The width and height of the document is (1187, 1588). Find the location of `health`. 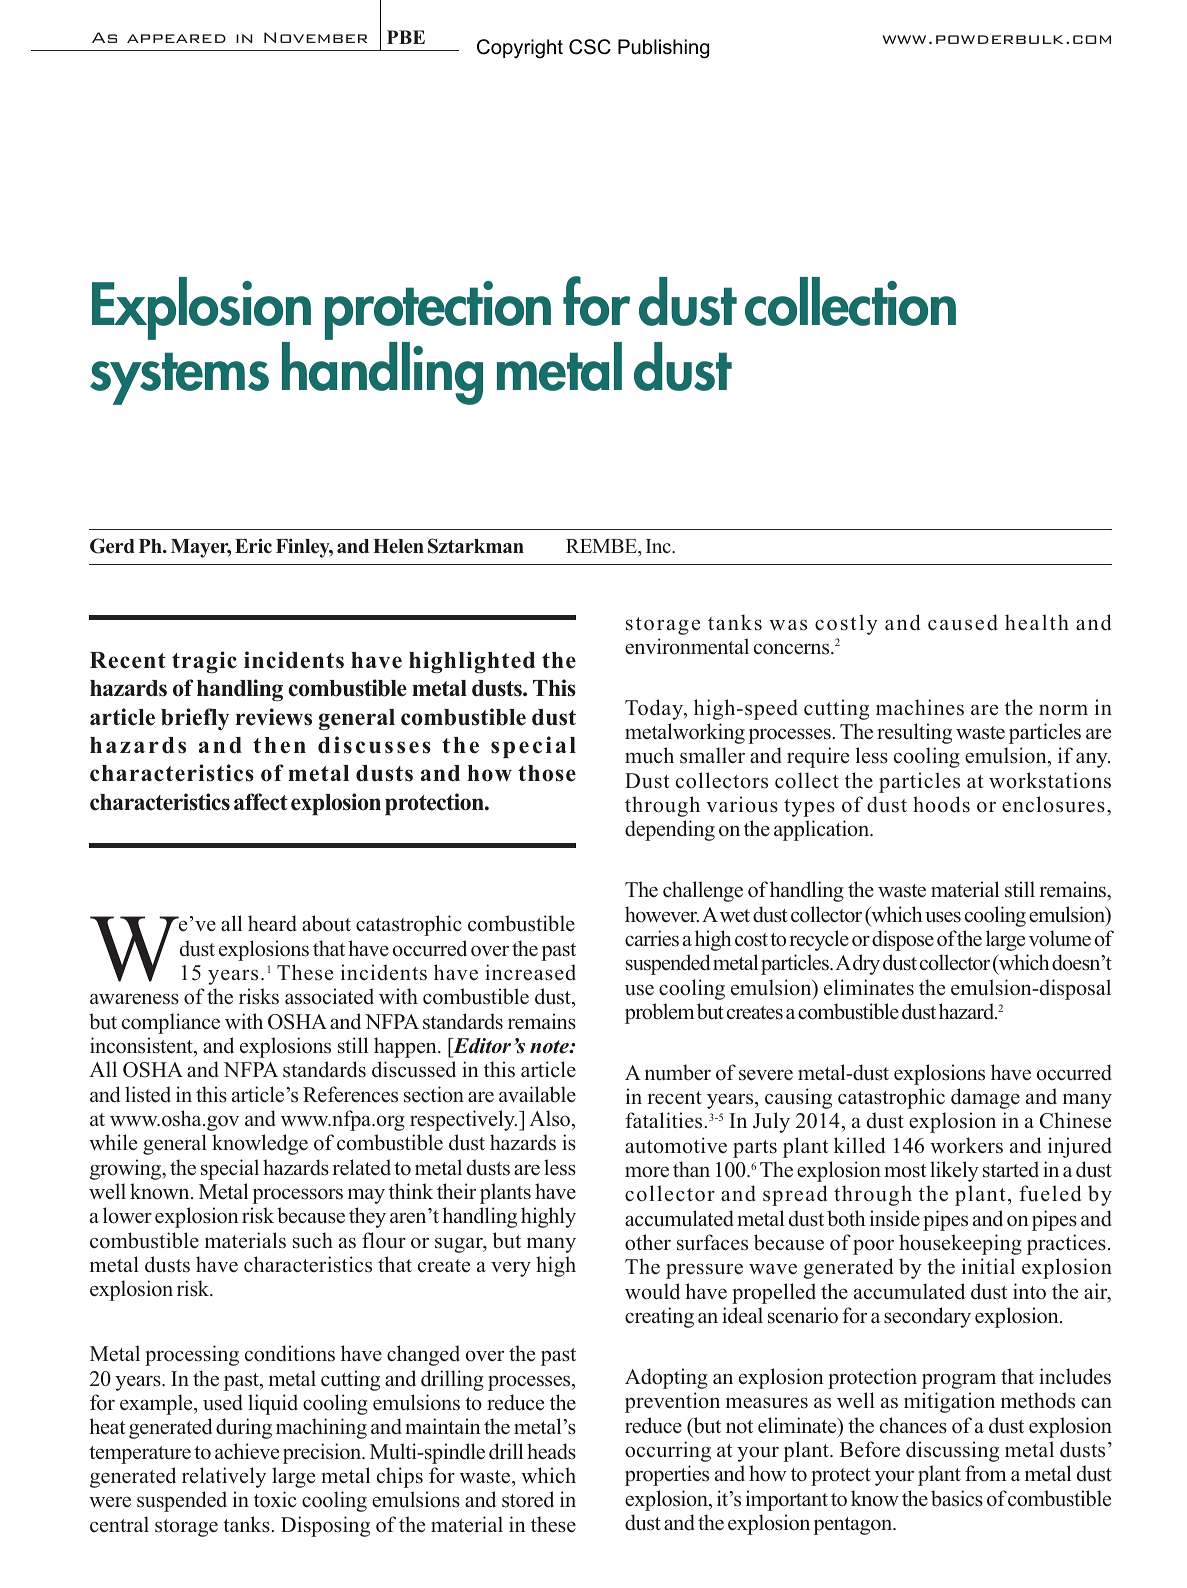

health is located at coordinates (1037, 622).
